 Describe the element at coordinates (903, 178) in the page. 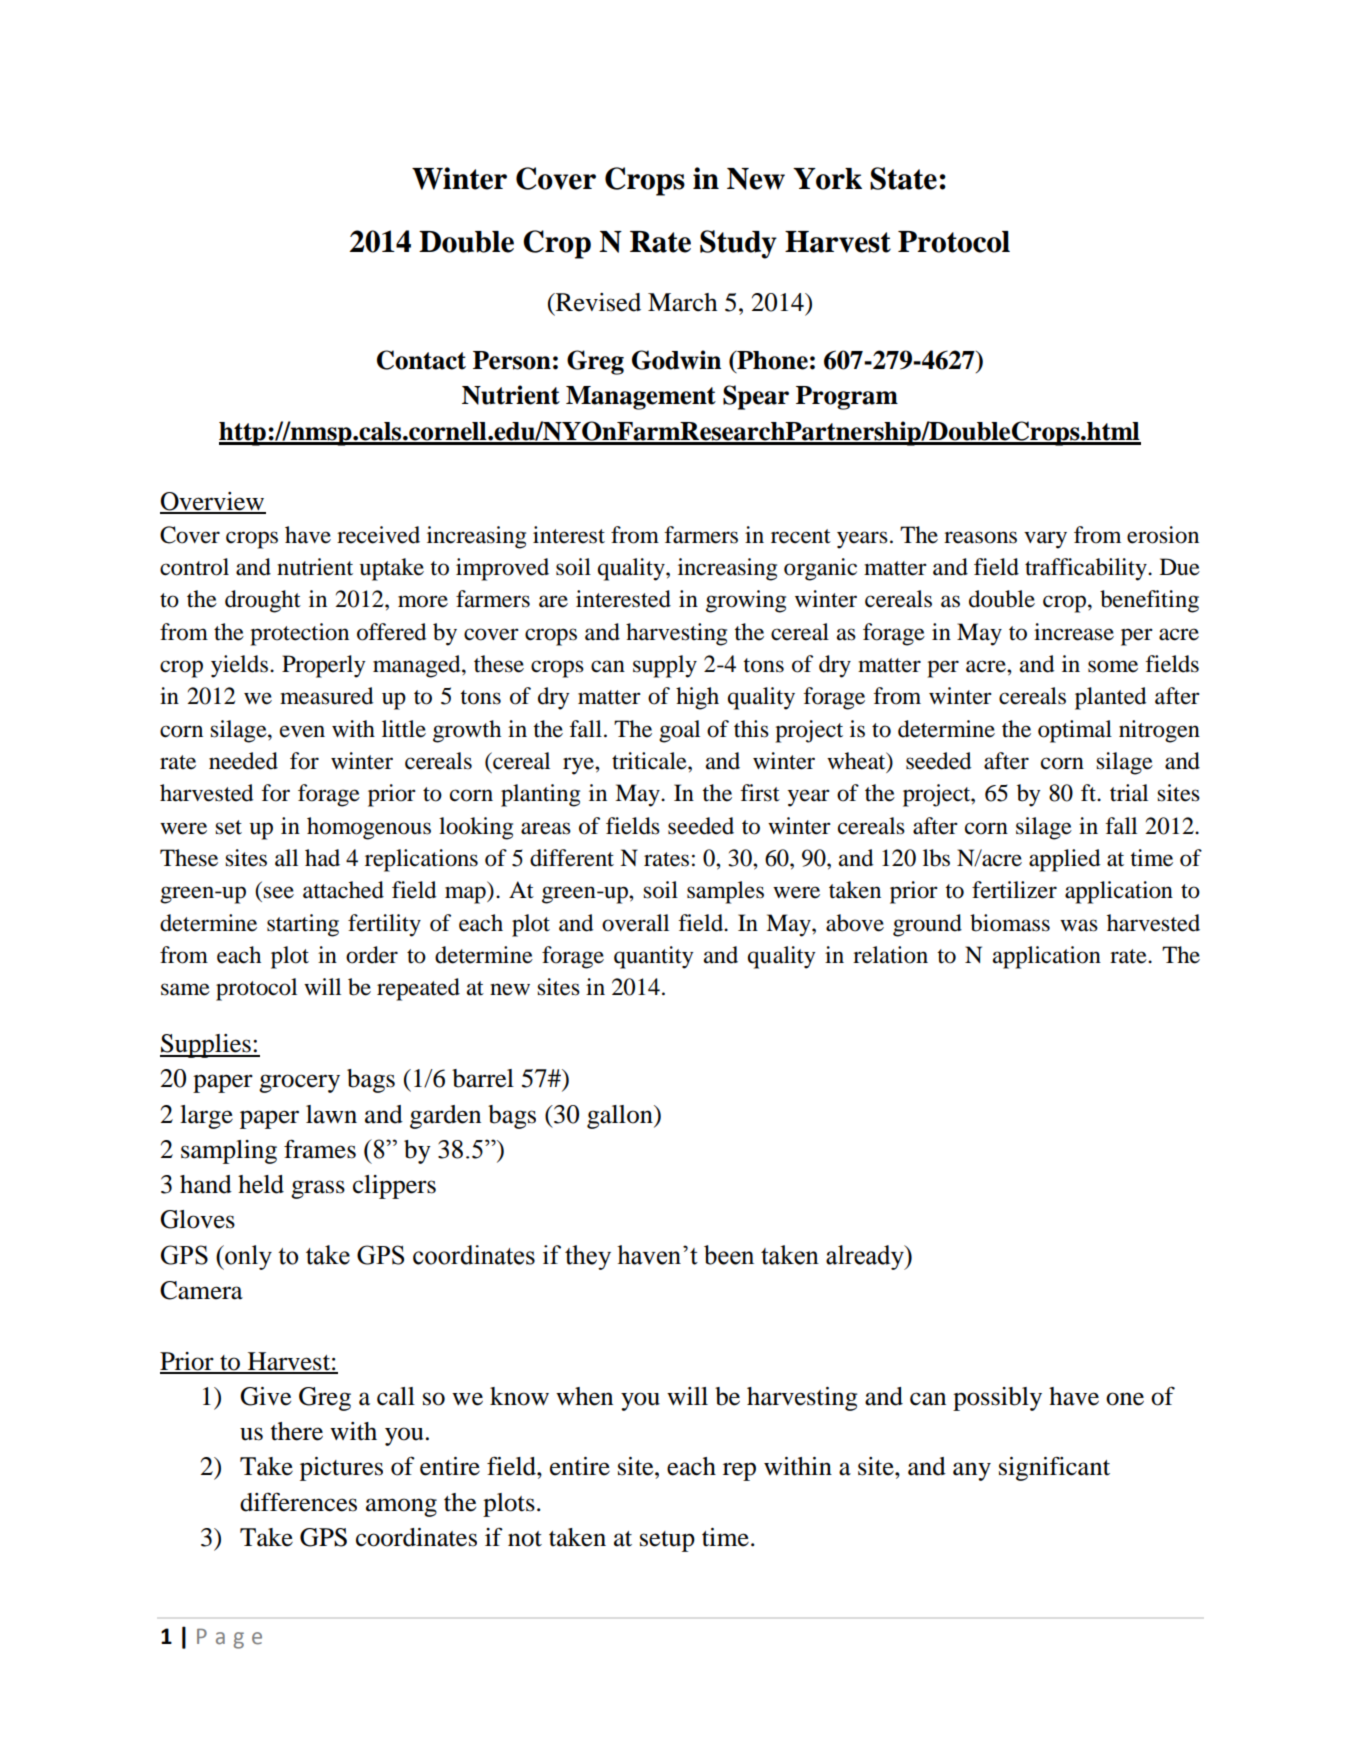

I see `State` at that location.
